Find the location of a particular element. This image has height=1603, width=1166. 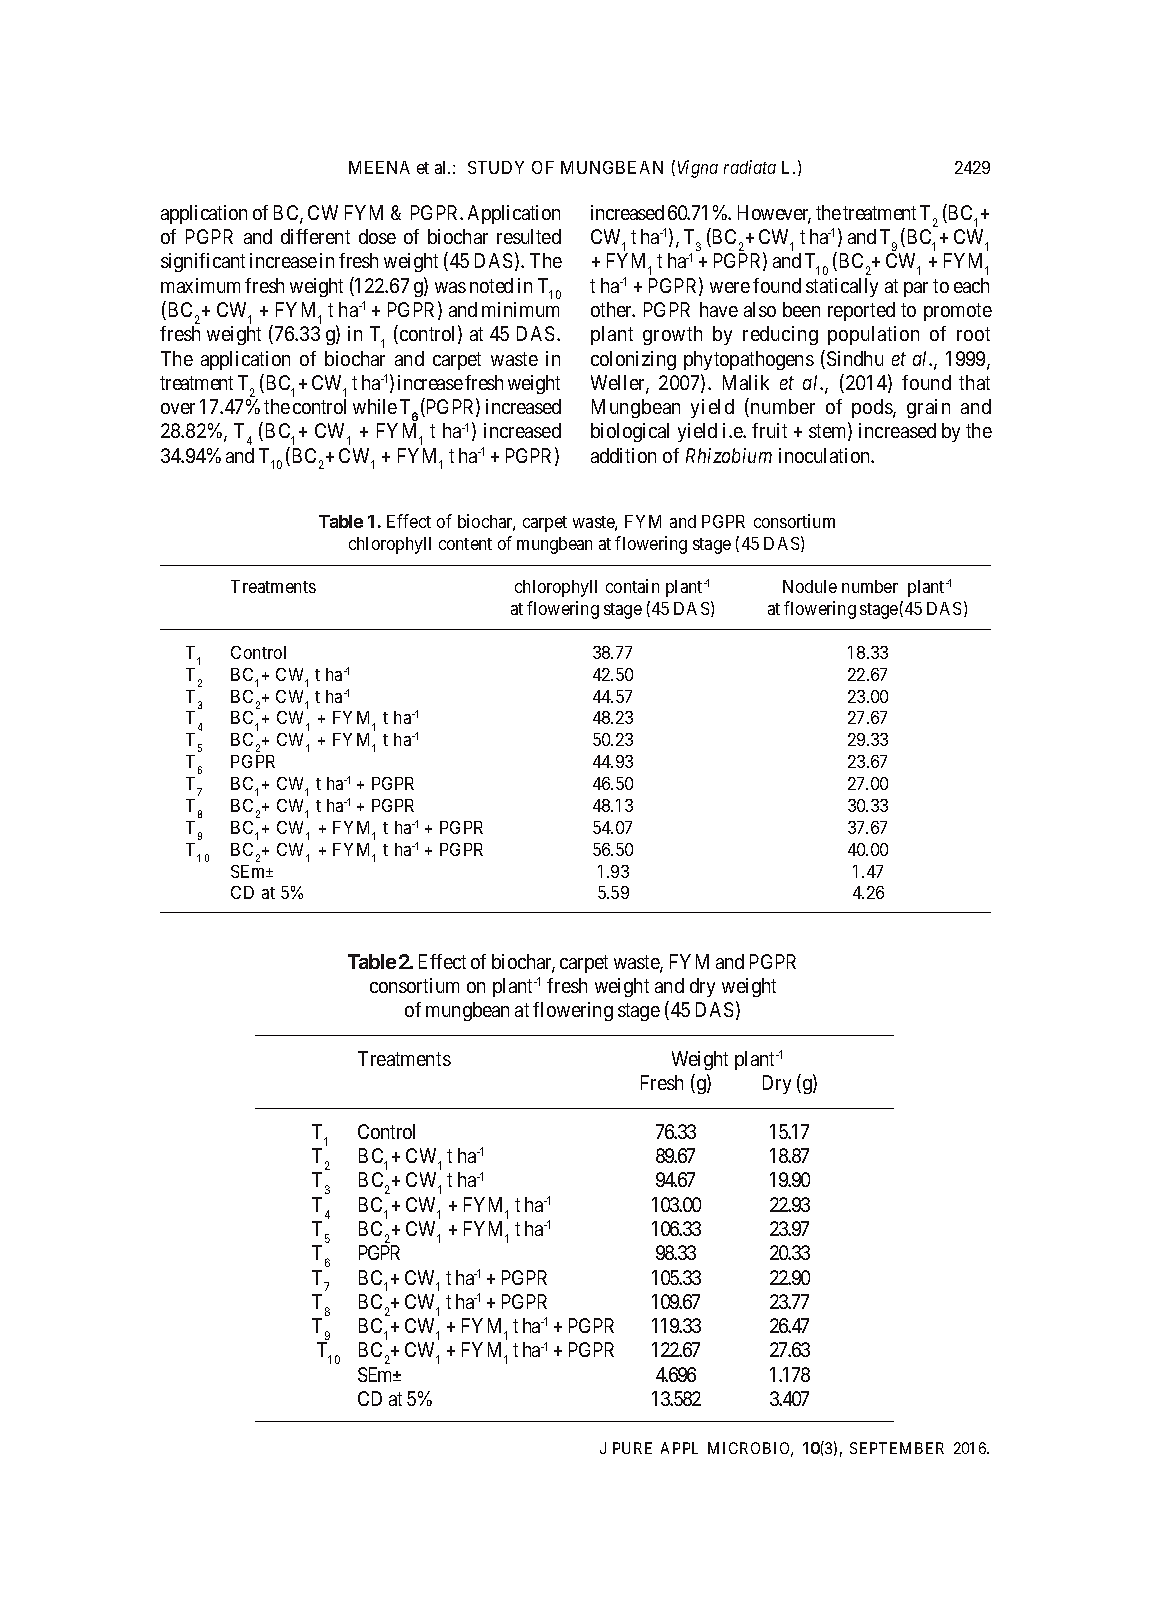

SEPTEMBER is located at coordinates (897, 1448).
